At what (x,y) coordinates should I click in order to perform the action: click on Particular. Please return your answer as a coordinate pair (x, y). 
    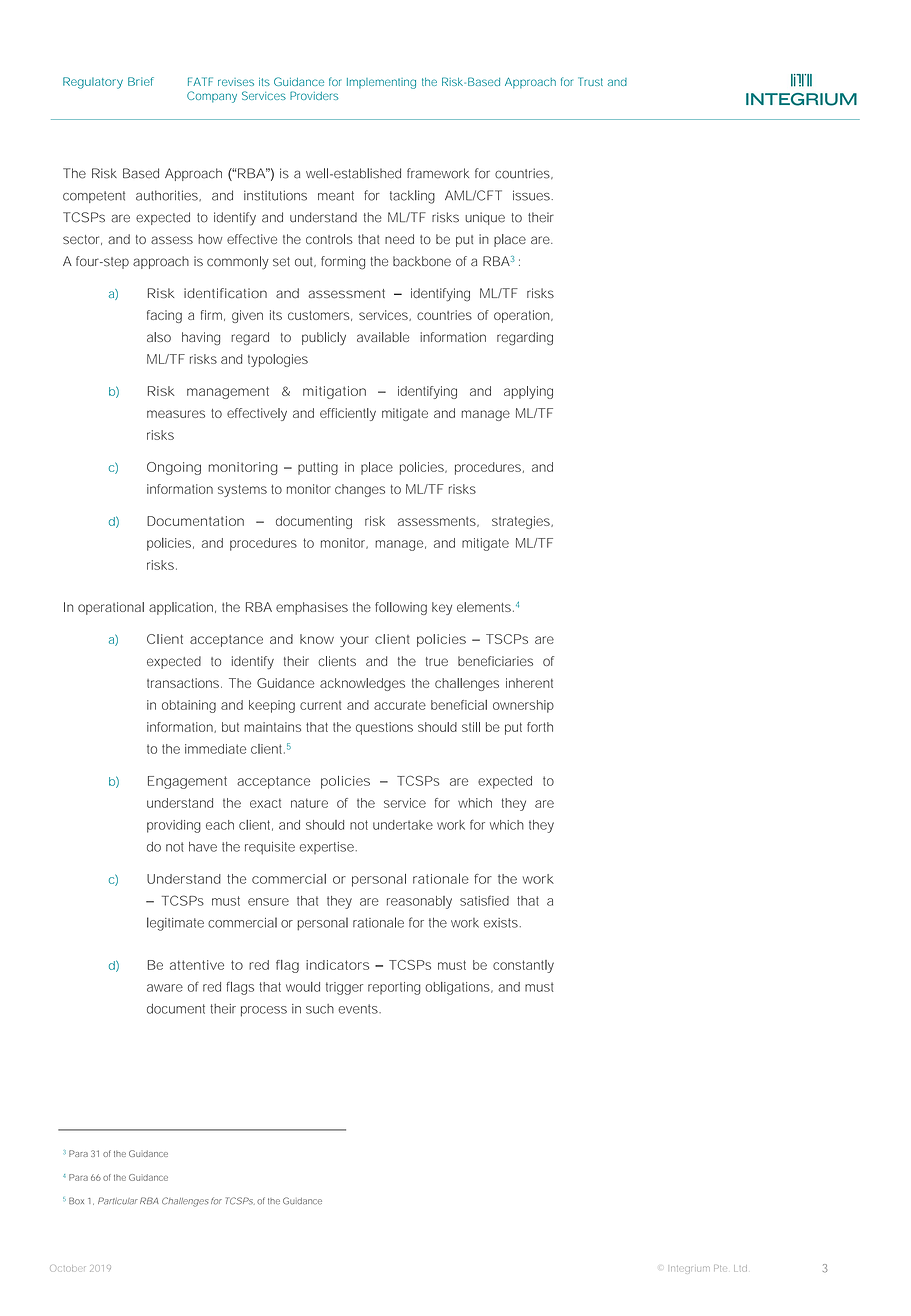
    Looking at the image, I should click on (118, 1201).
